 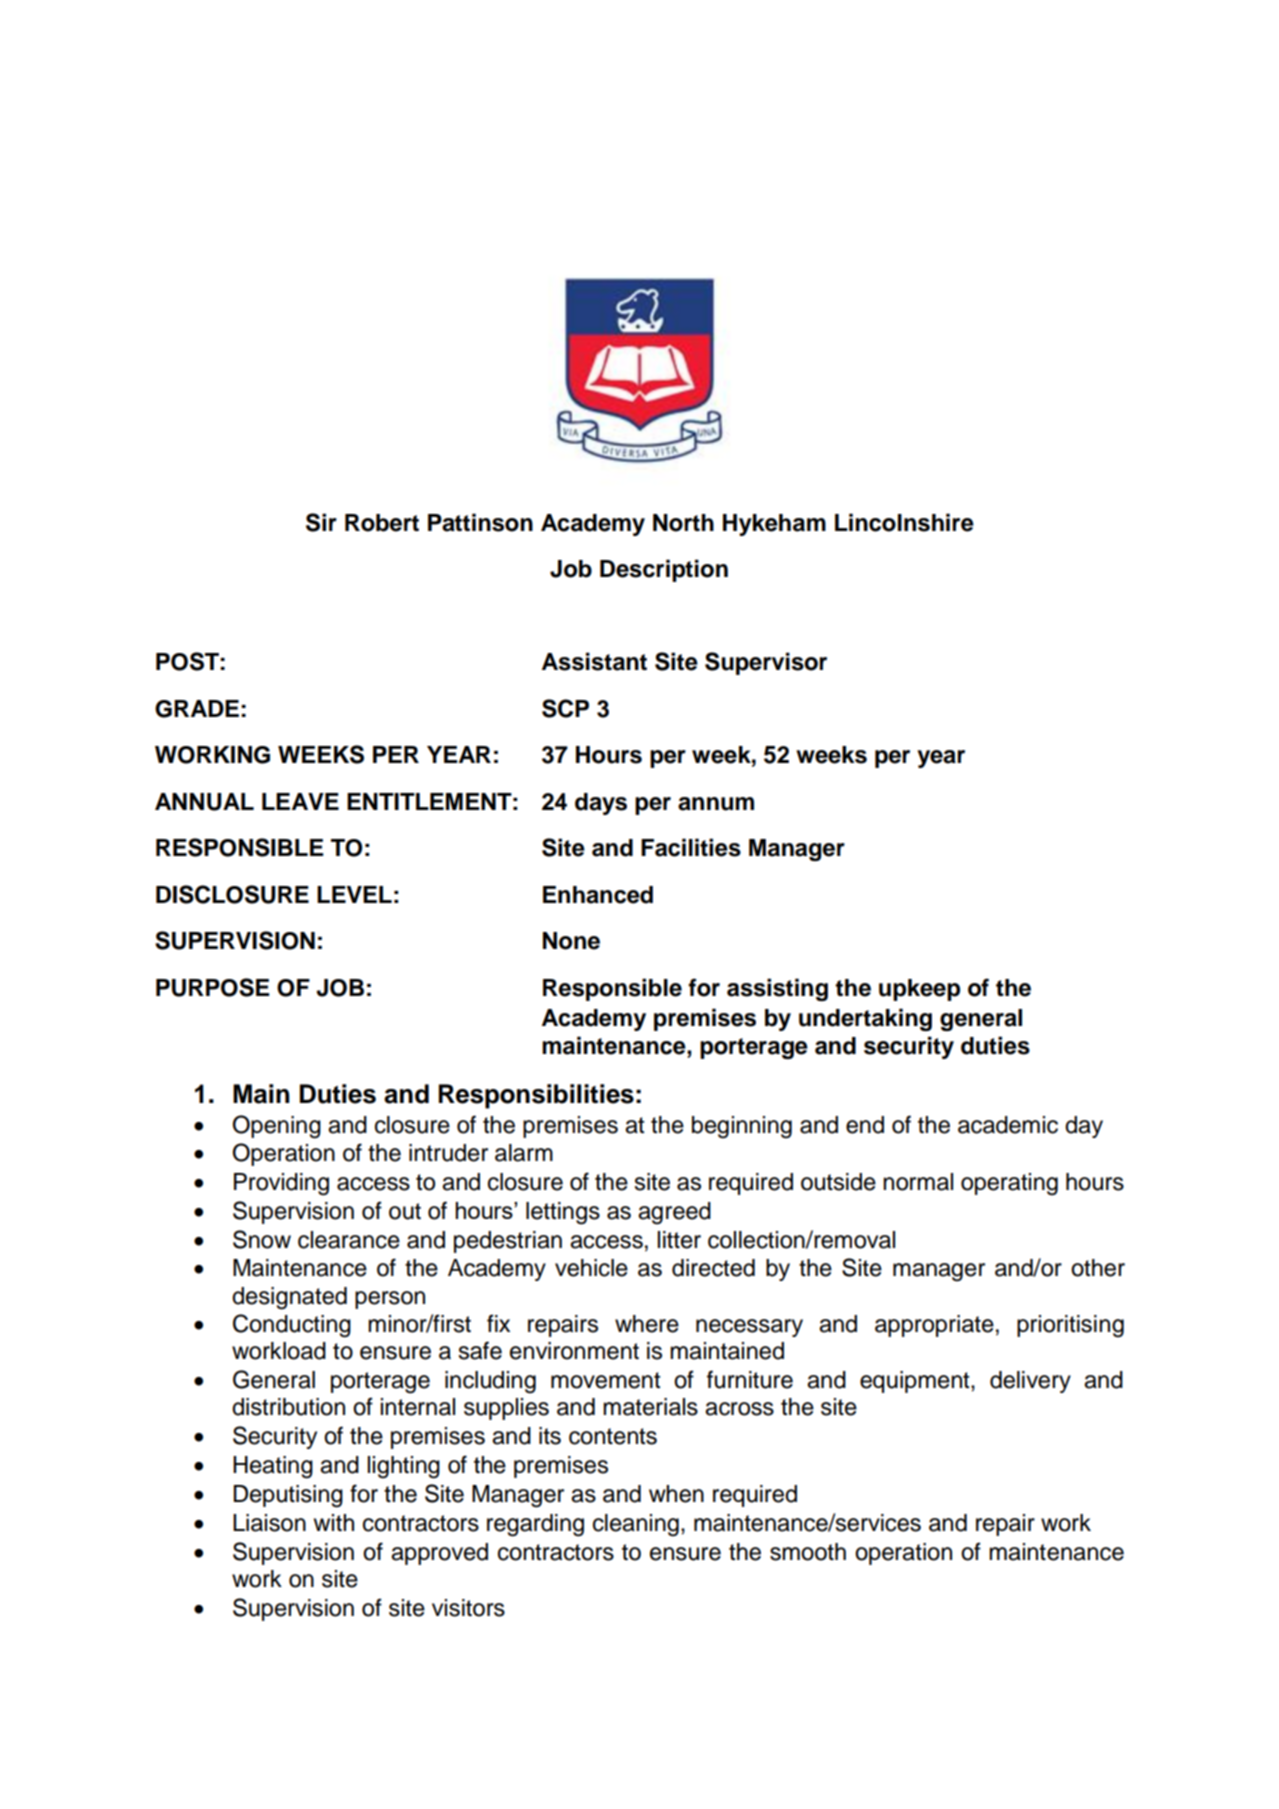 I want to click on academic, so click(x=1008, y=1125).
